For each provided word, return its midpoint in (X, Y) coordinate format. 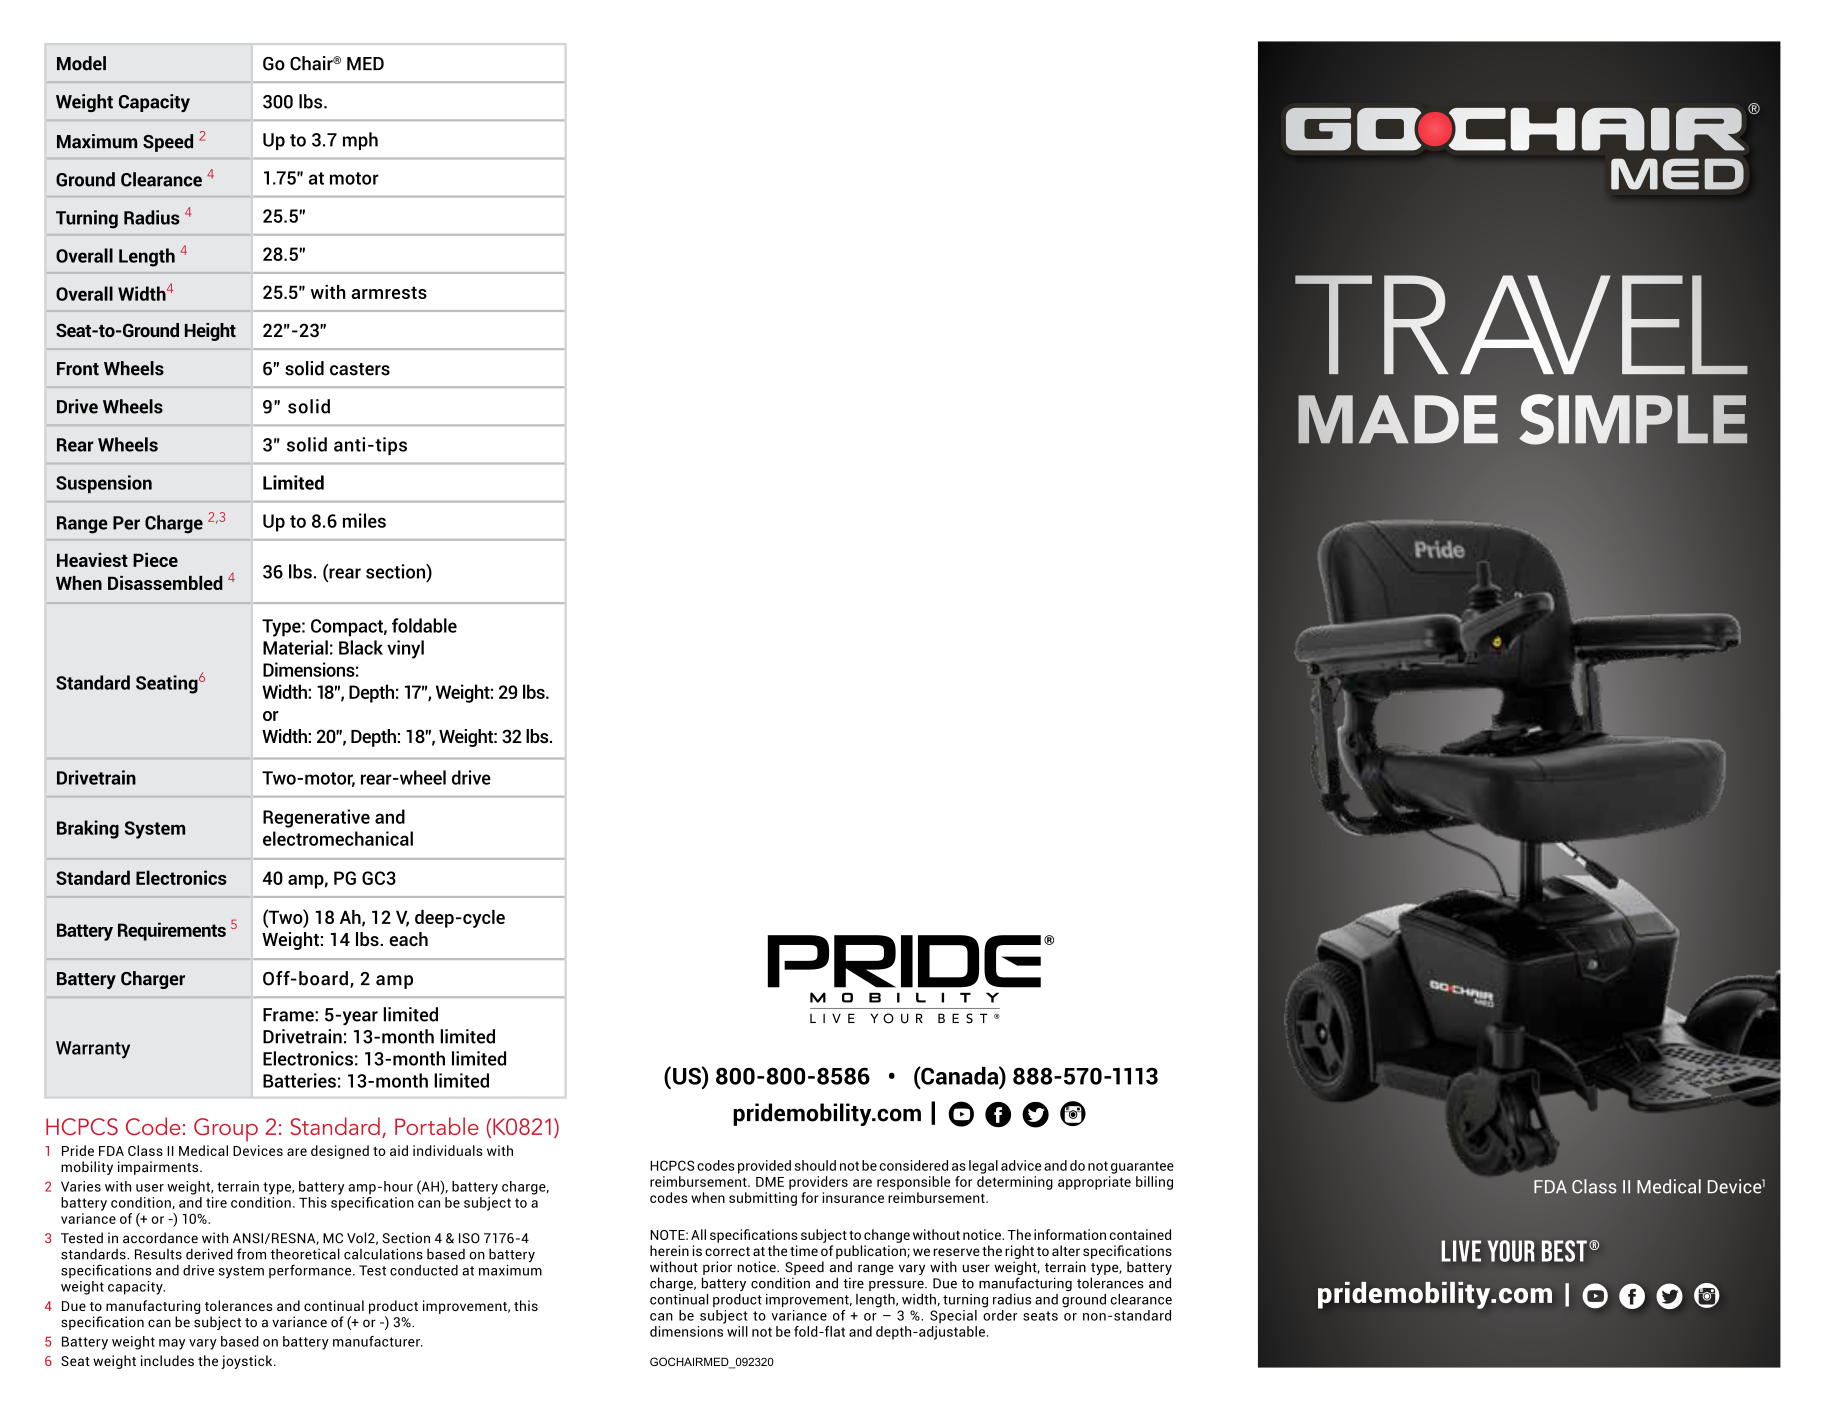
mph (360, 141)
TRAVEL (1521, 325)
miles (364, 520)
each (408, 939)
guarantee (1142, 1167)
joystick (248, 1362)
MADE (1398, 419)
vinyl (405, 649)
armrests (389, 292)
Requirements (172, 931)
